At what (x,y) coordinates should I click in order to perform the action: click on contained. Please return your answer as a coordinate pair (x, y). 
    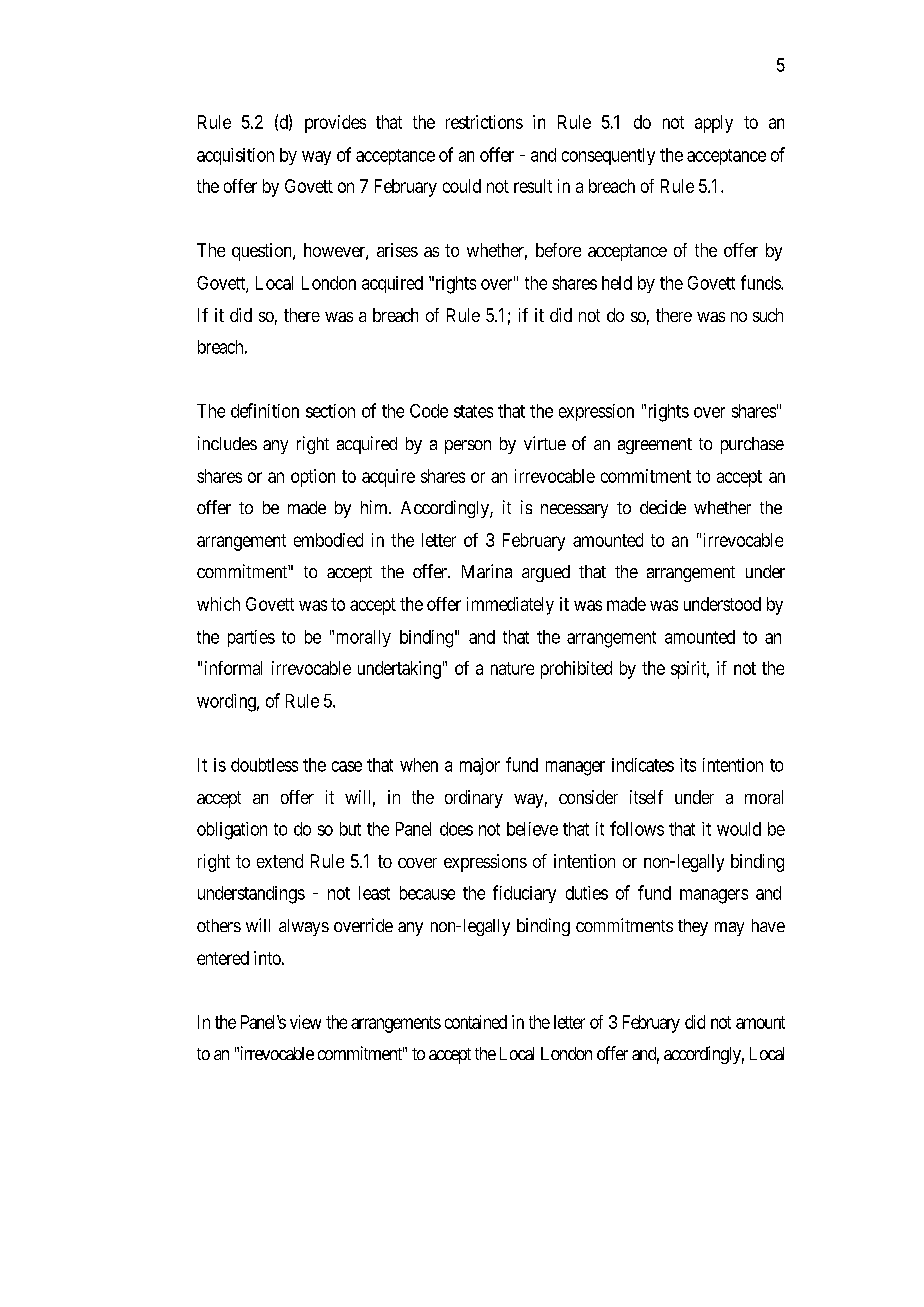
    Looking at the image, I should click on (476, 1022).
